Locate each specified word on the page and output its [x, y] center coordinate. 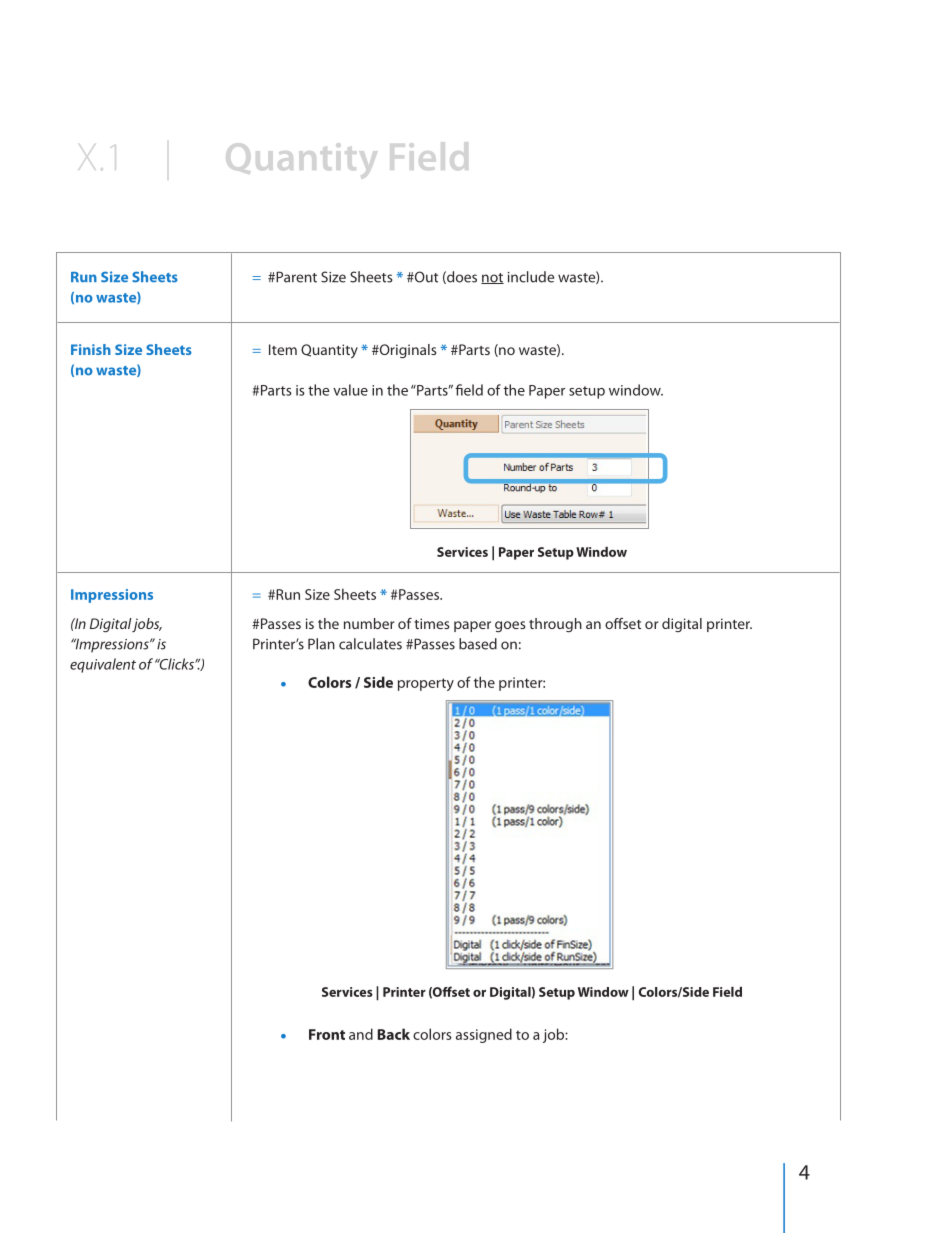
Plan [321, 644]
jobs [146, 625]
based [478, 644]
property [426, 684]
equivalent [103, 665]
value [350, 390]
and [361, 1034]
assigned [484, 1035]
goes [510, 626]
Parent [295, 277]
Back [394, 1034]
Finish [91, 349]
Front [327, 1034]
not [492, 278]
